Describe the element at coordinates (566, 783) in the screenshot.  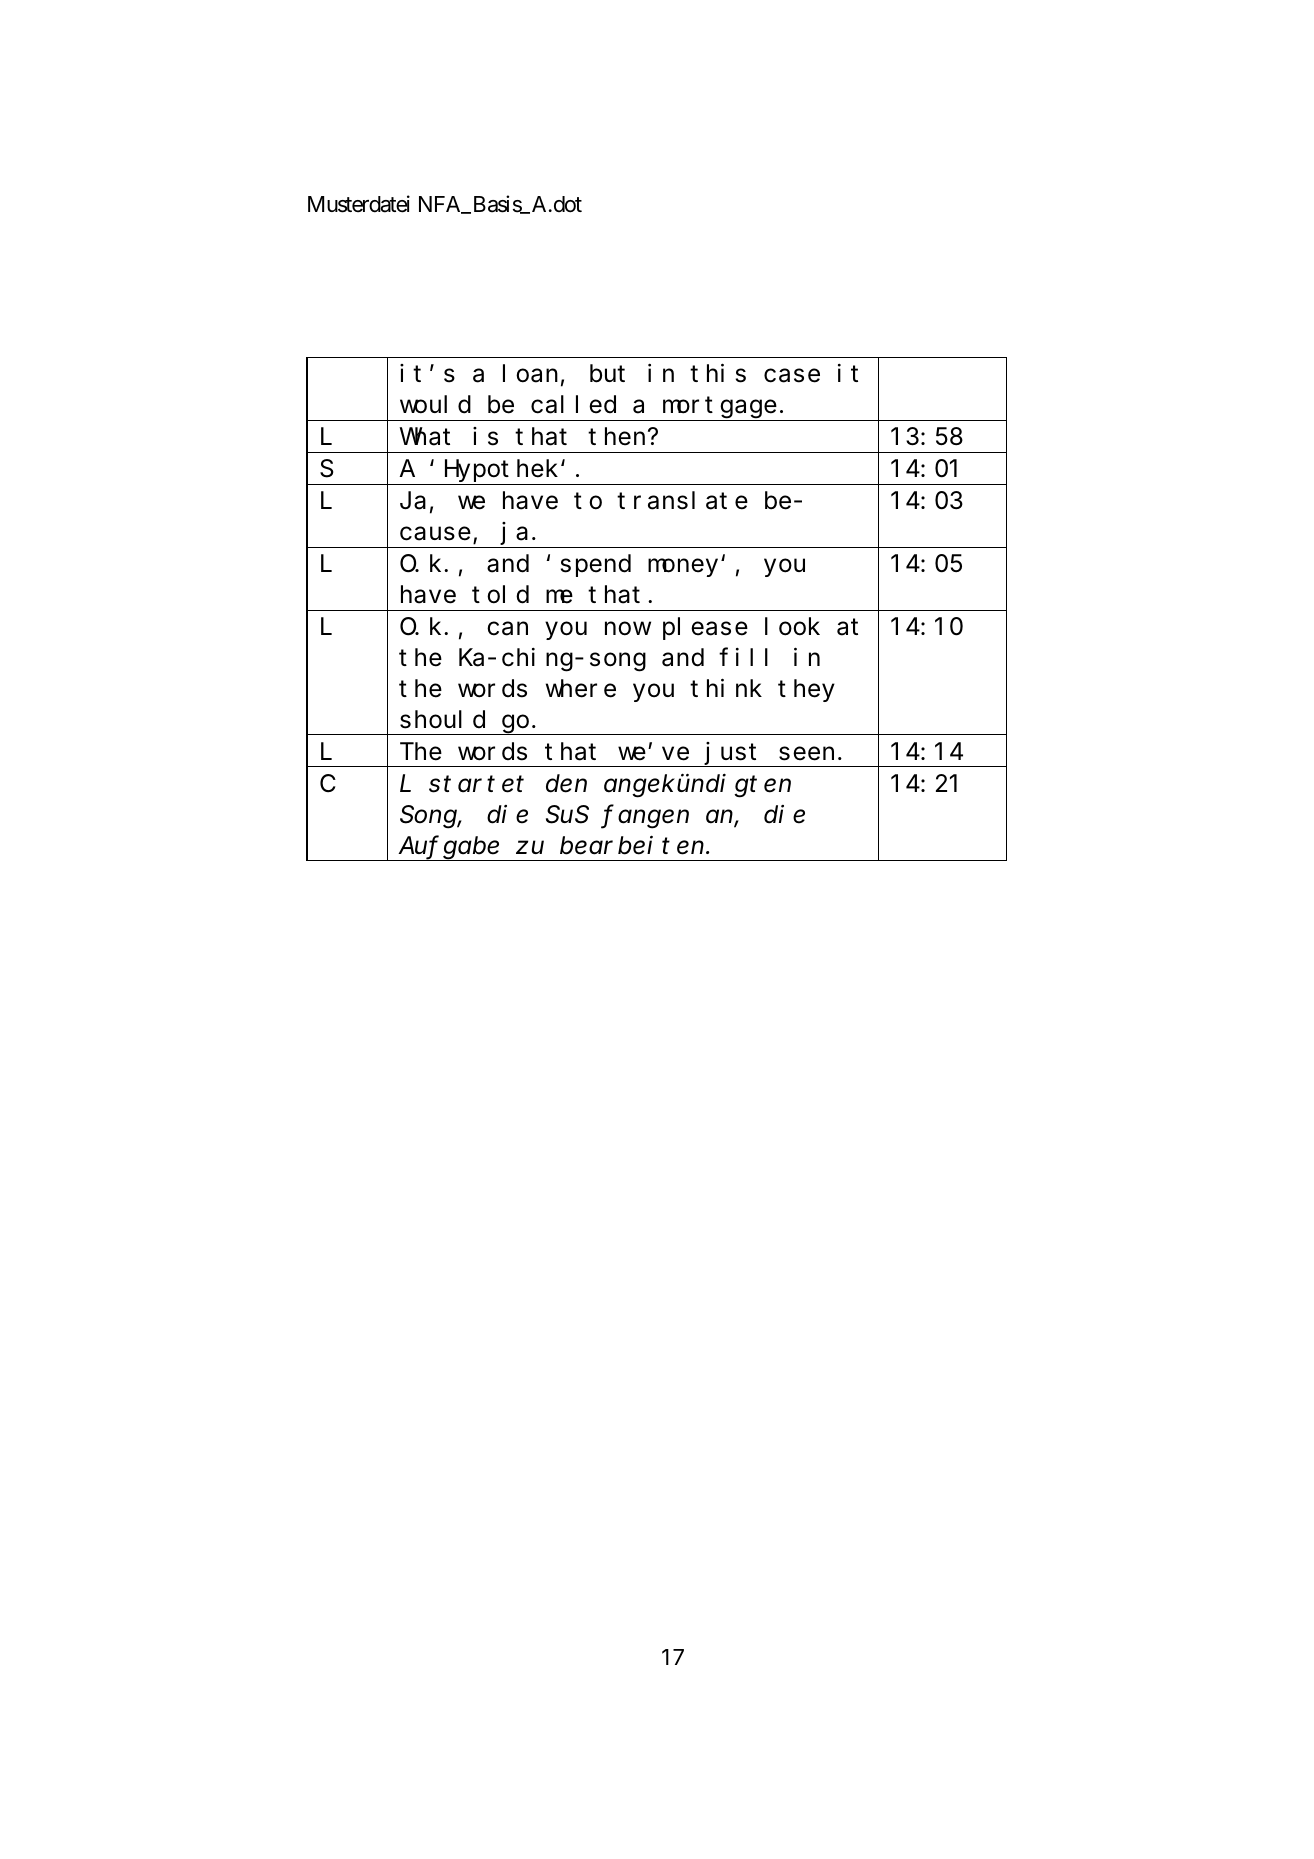
I see `den` at that location.
